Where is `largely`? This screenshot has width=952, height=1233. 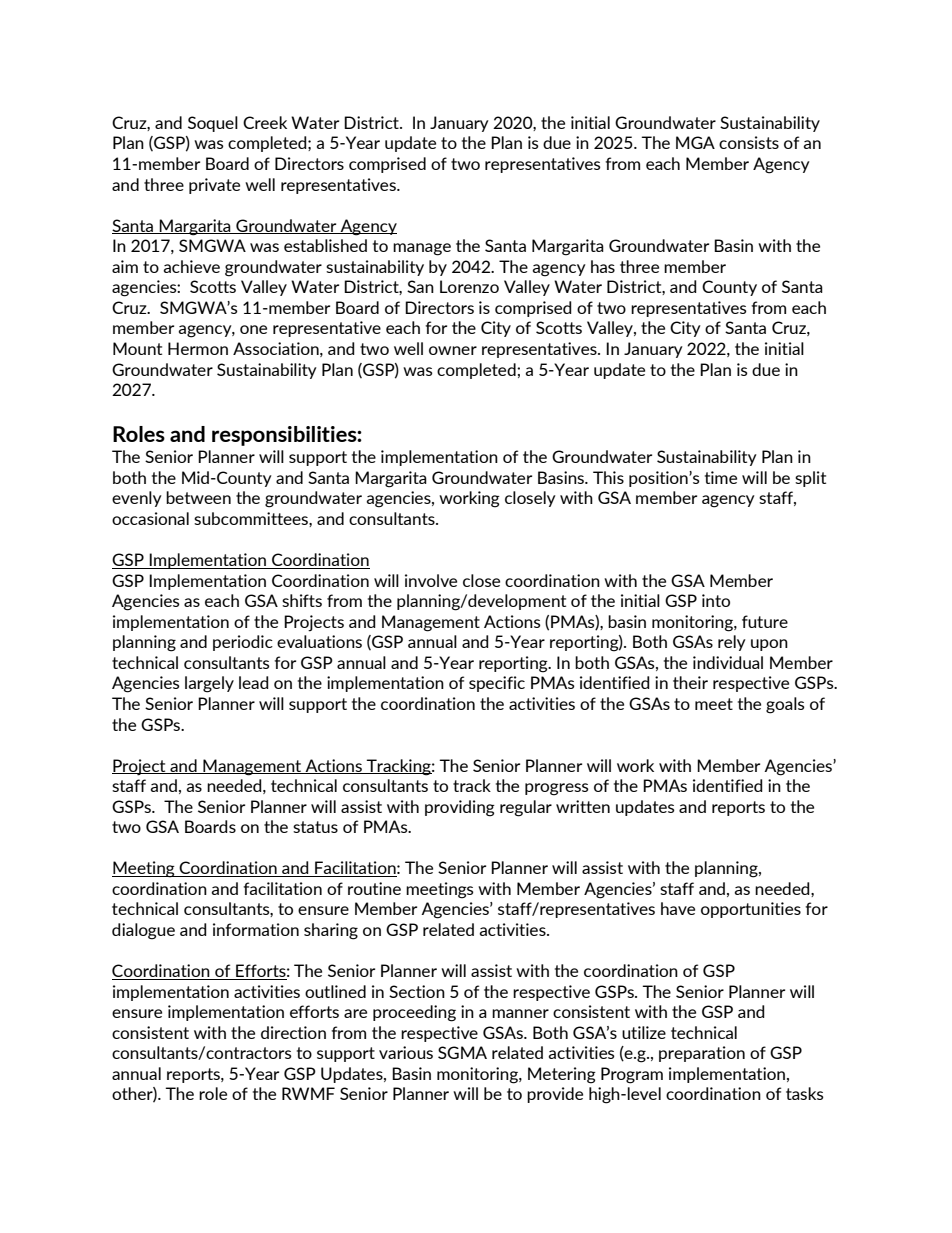 largely is located at coordinates (209, 684).
